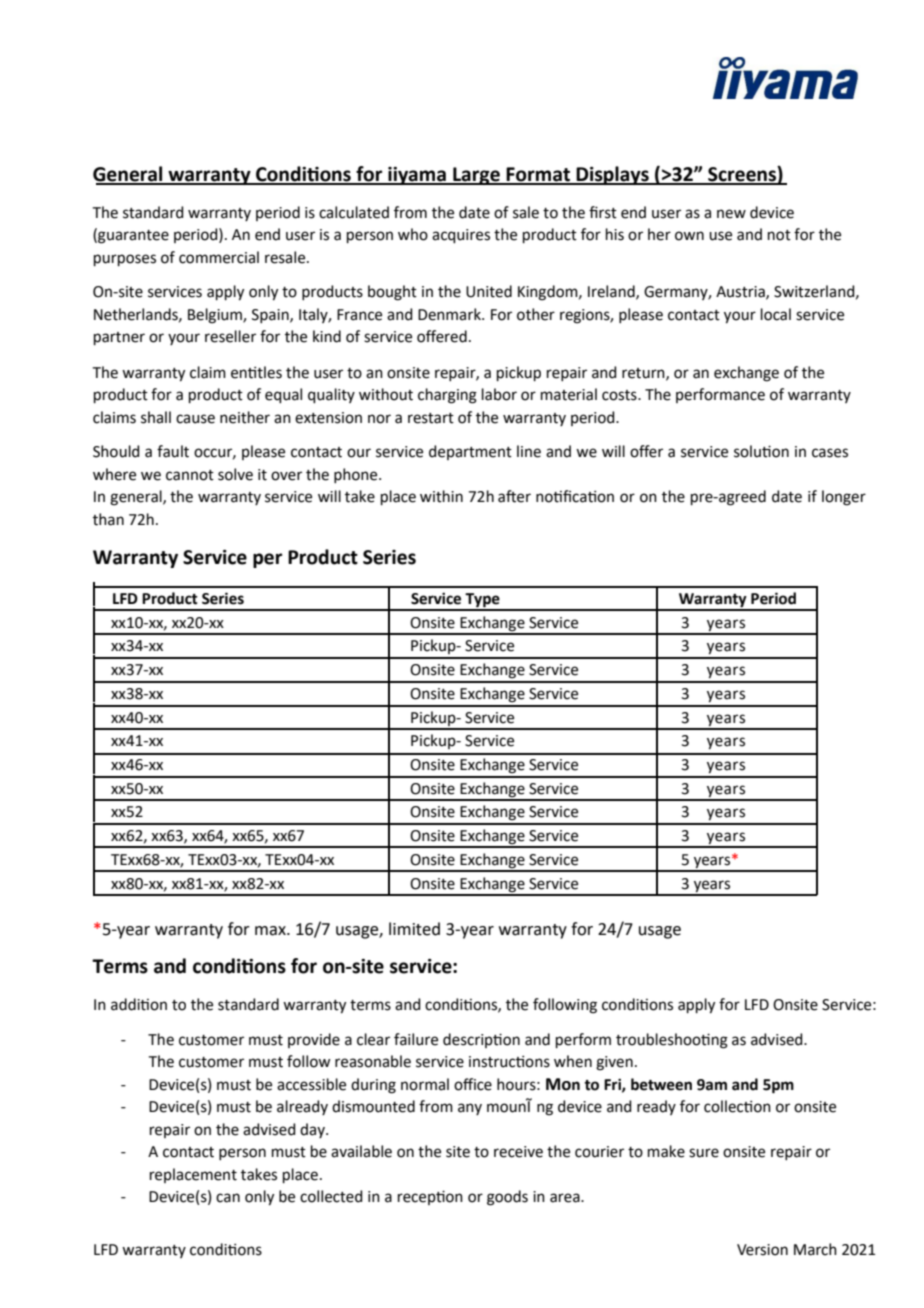  I want to click on new, so click(731, 214).
